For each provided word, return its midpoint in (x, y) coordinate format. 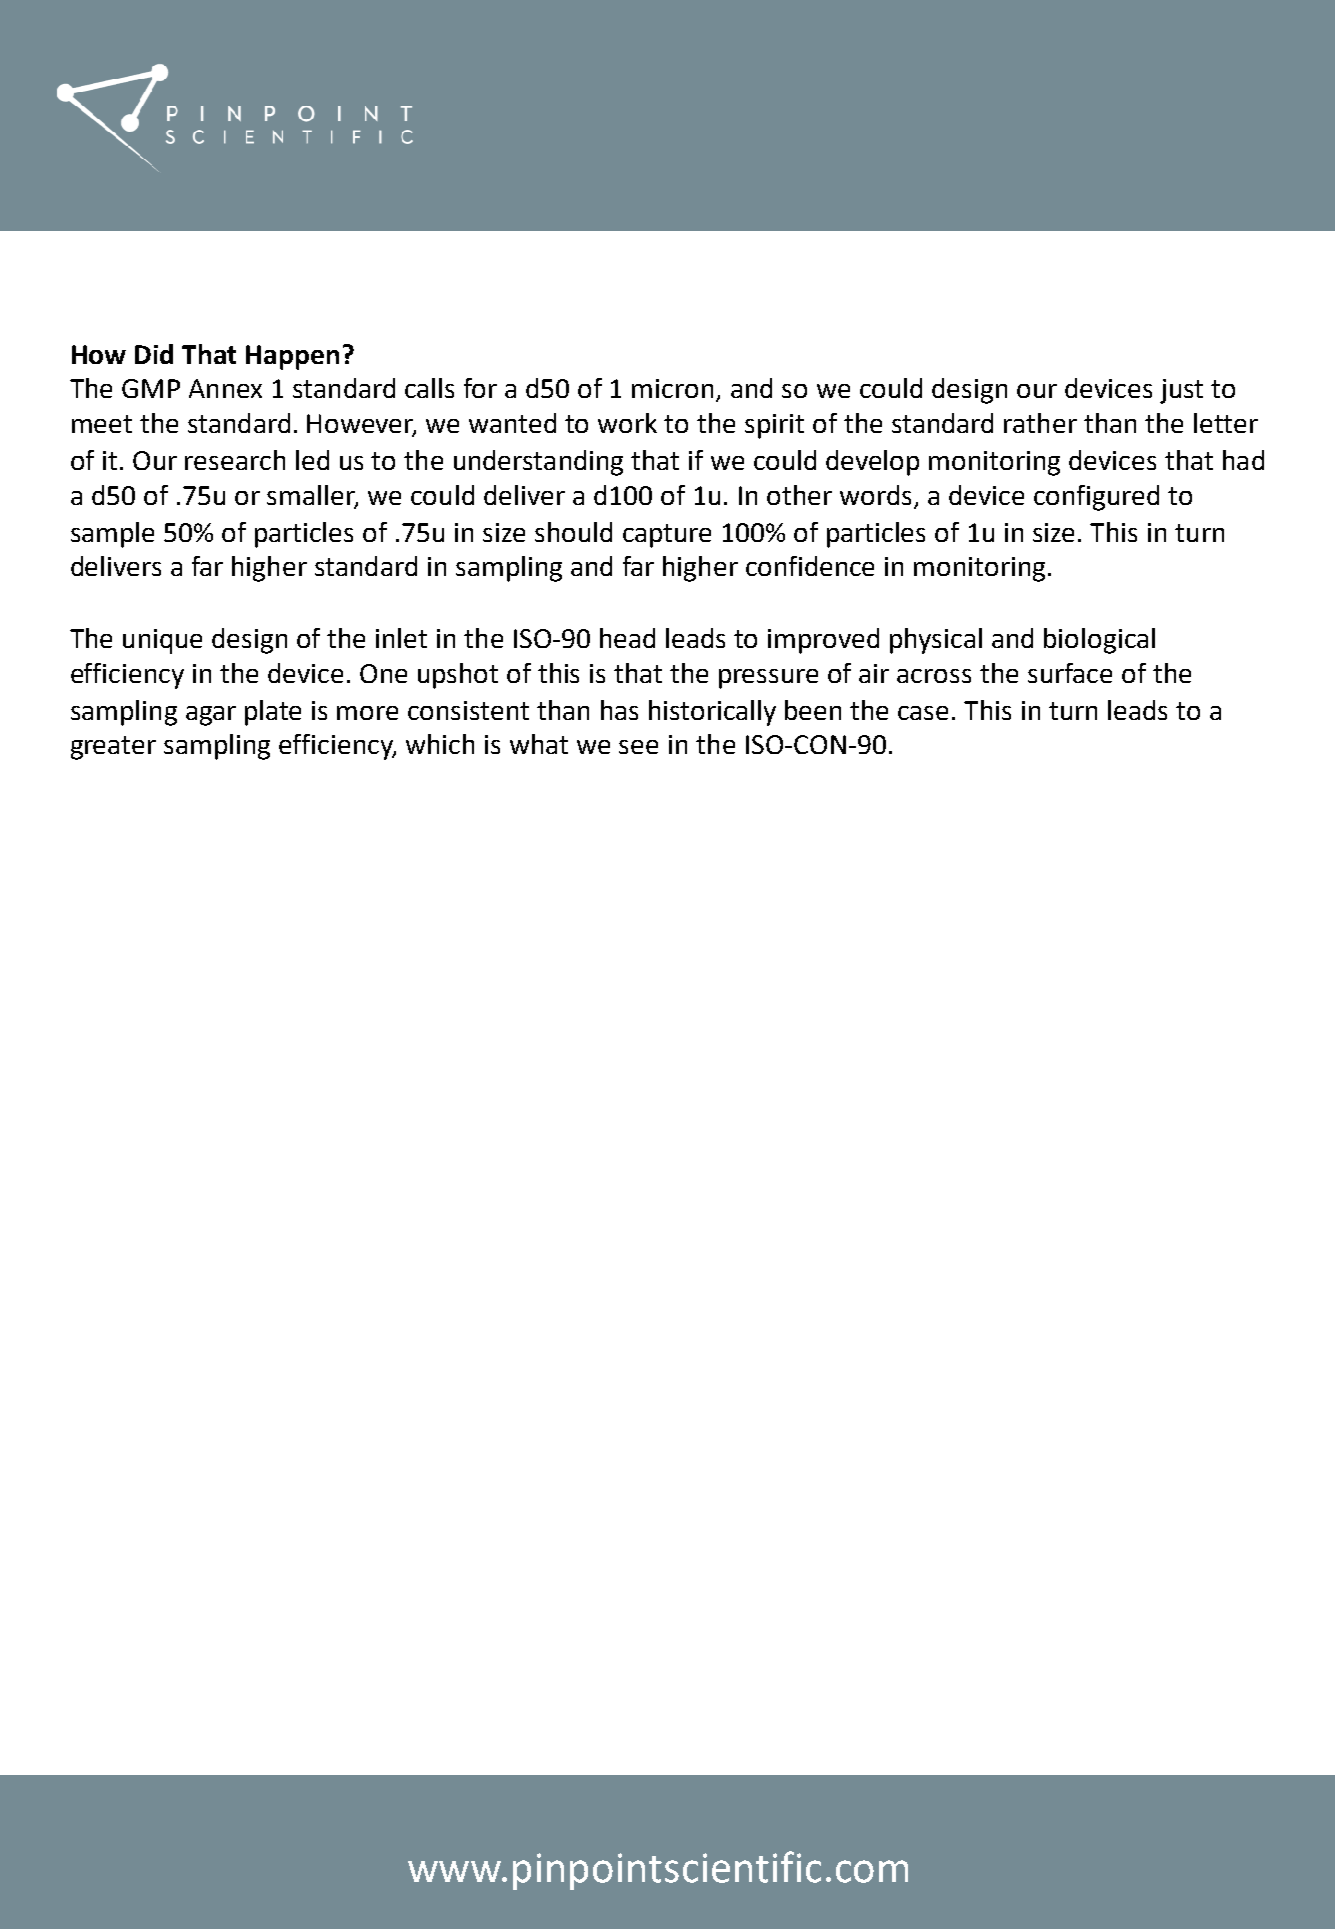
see (638, 747)
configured (1096, 498)
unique (162, 641)
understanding (538, 463)
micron (672, 388)
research (235, 460)
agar (211, 716)
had (1243, 460)
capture (667, 536)
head (627, 638)
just (1181, 391)
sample (112, 535)
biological (1099, 641)
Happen (292, 357)
